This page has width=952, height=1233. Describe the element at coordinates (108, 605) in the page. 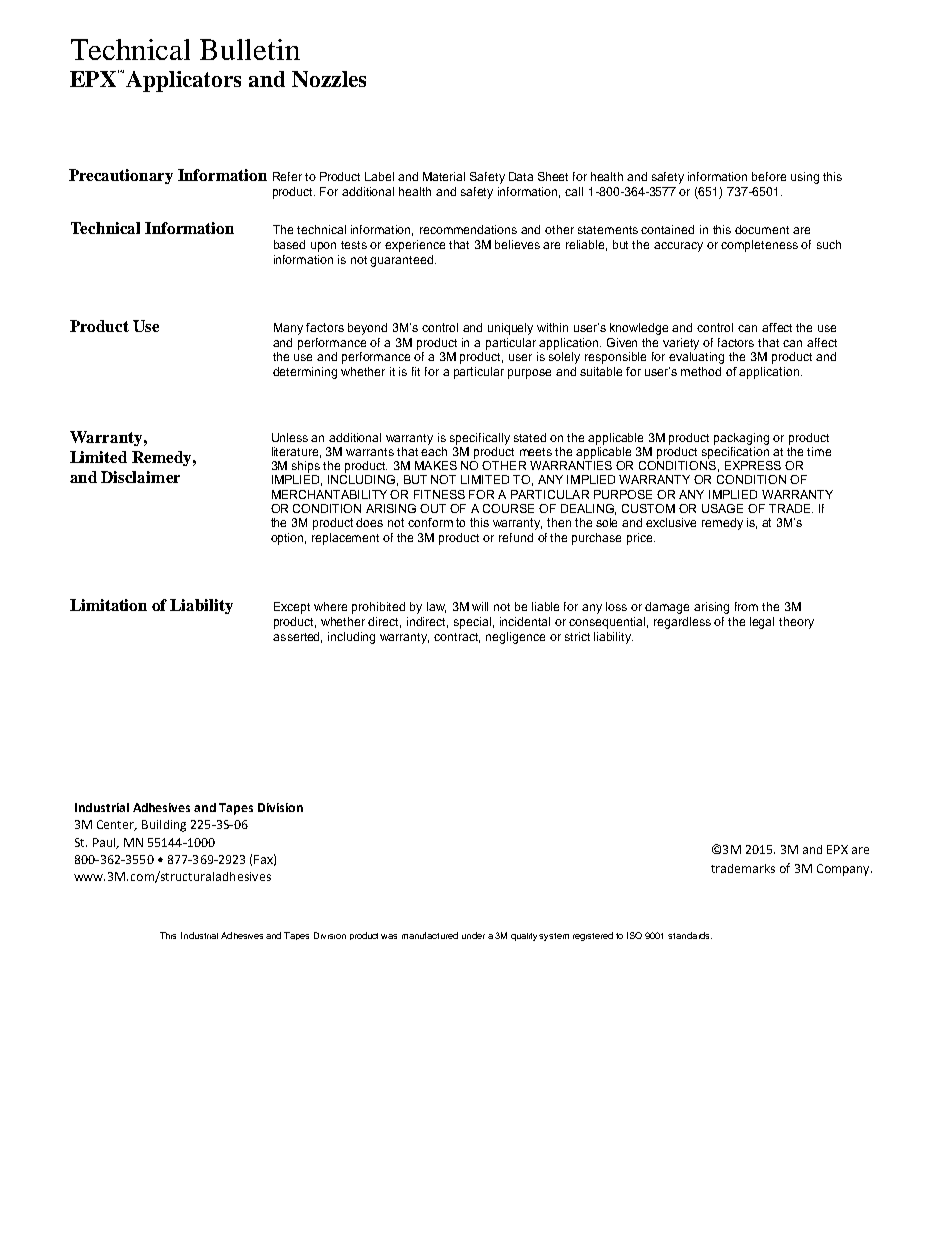

I see `Limitation` at that location.
